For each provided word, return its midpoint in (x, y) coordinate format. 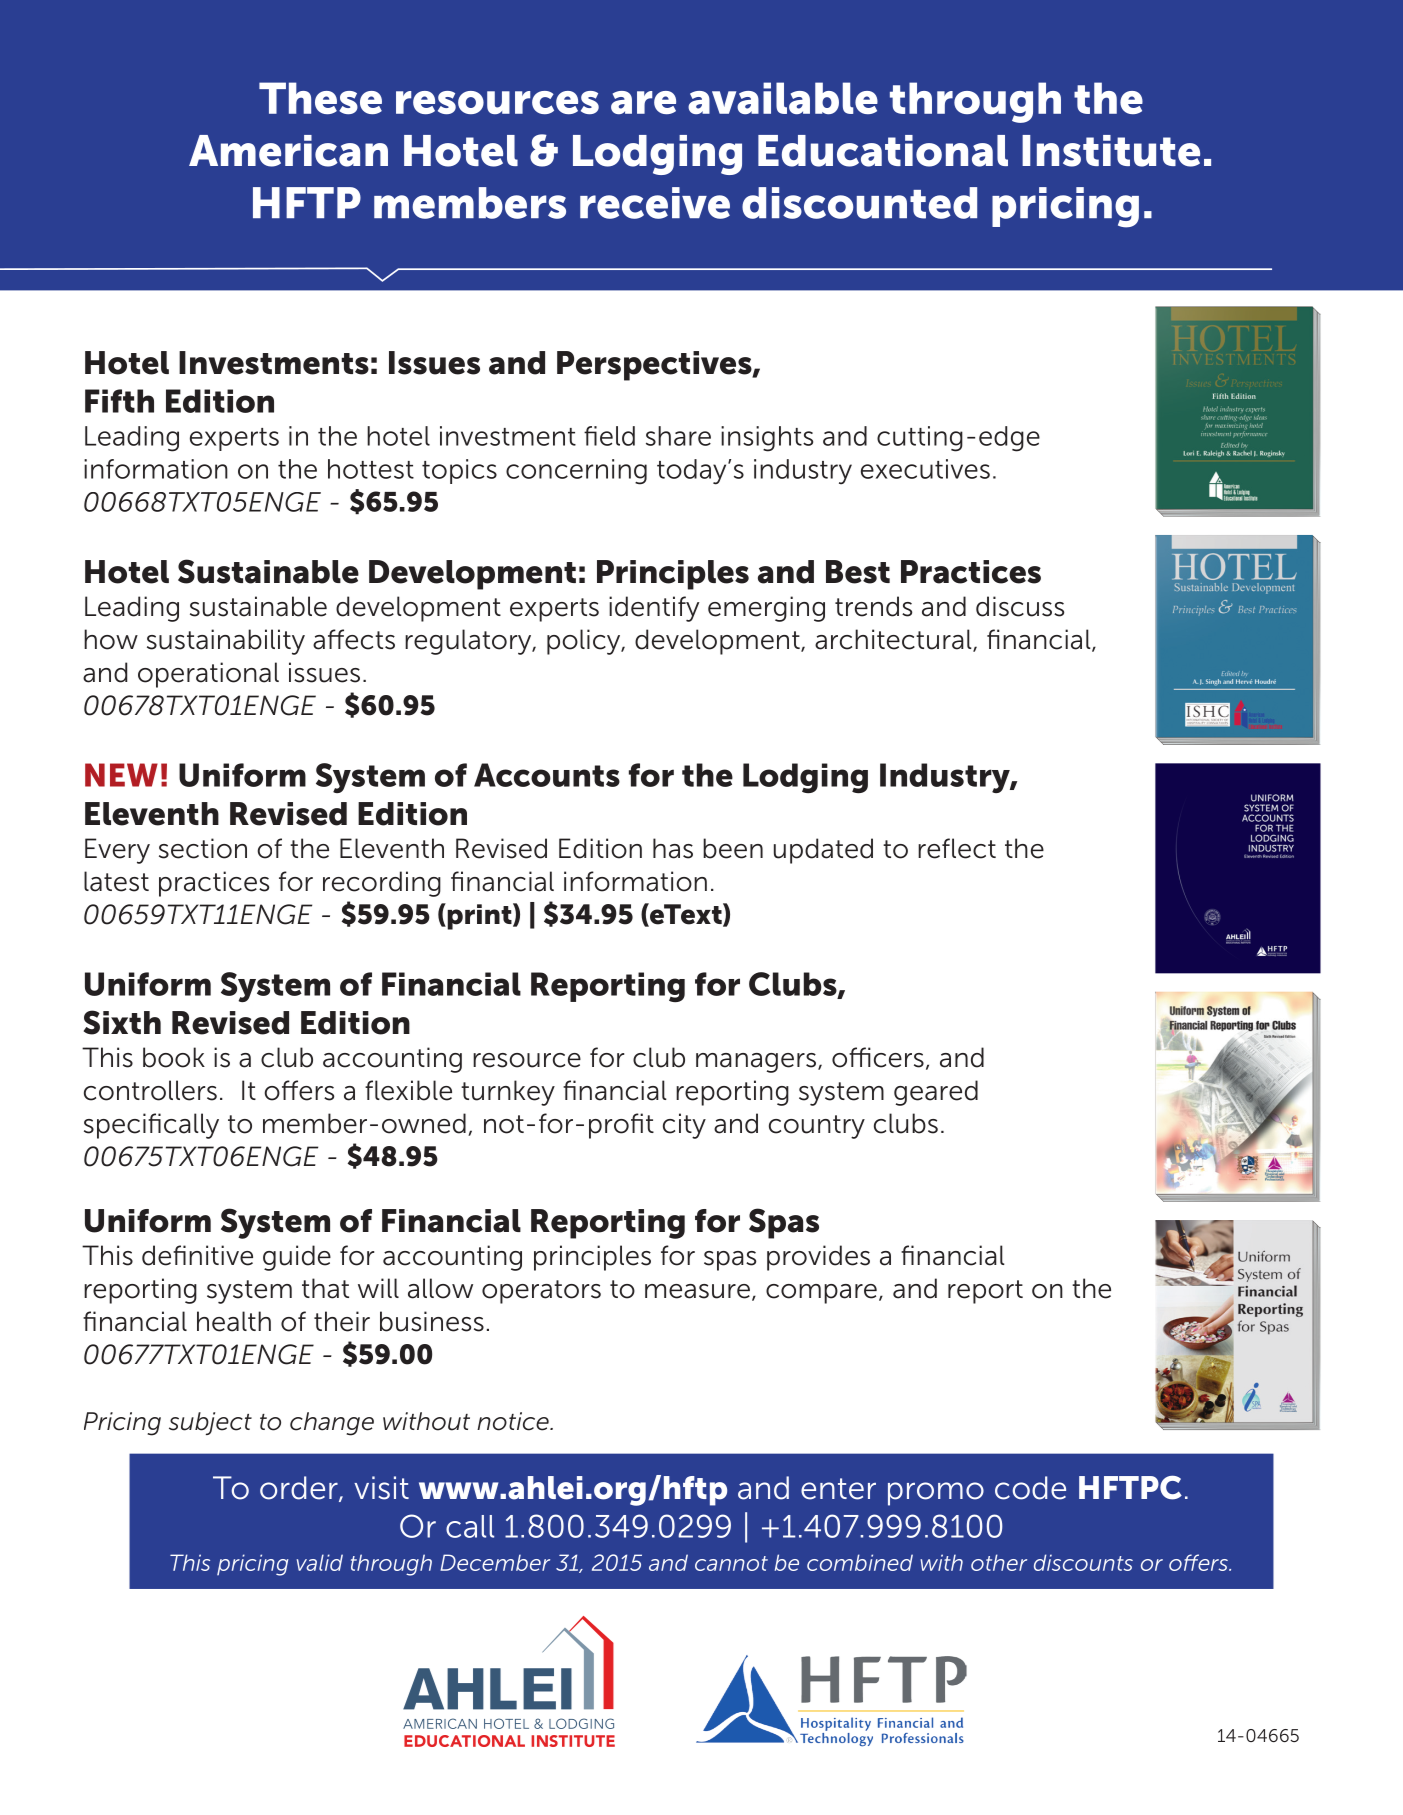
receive (655, 203)
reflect (957, 848)
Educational (883, 151)
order (300, 1489)
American (288, 151)
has (673, 848)
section (203, 848)
